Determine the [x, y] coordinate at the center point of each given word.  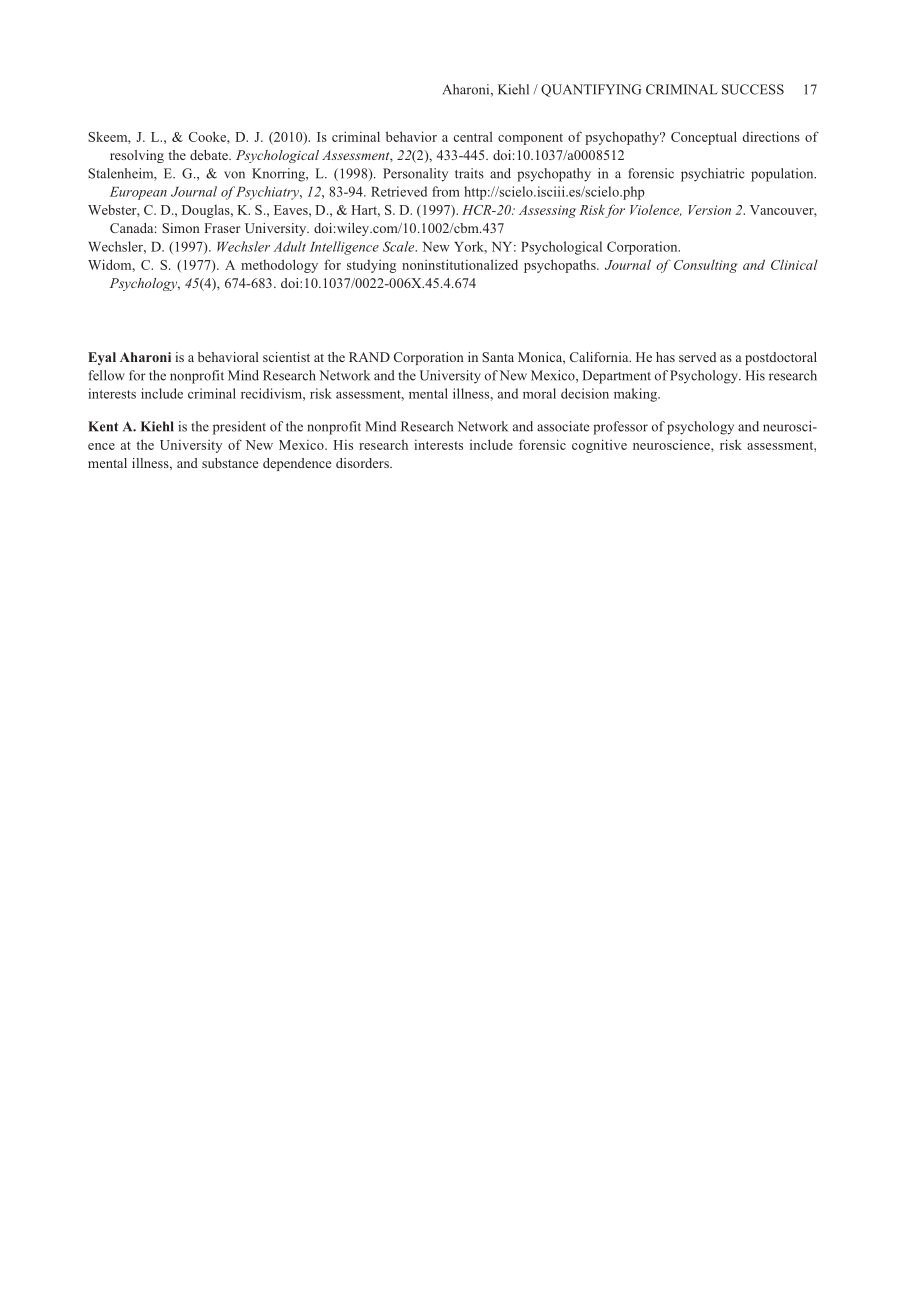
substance [230, 463]
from [446, 191]
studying [371, 266]
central [473, 136]
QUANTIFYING [591, 90]
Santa [498, 357]
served [697, 357]
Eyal [102, 358]
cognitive [599, 446]
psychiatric [713, 175]
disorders [363, 463]
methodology [279, 266]
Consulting [706, 266]
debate [210, 155]
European [138, 193]
